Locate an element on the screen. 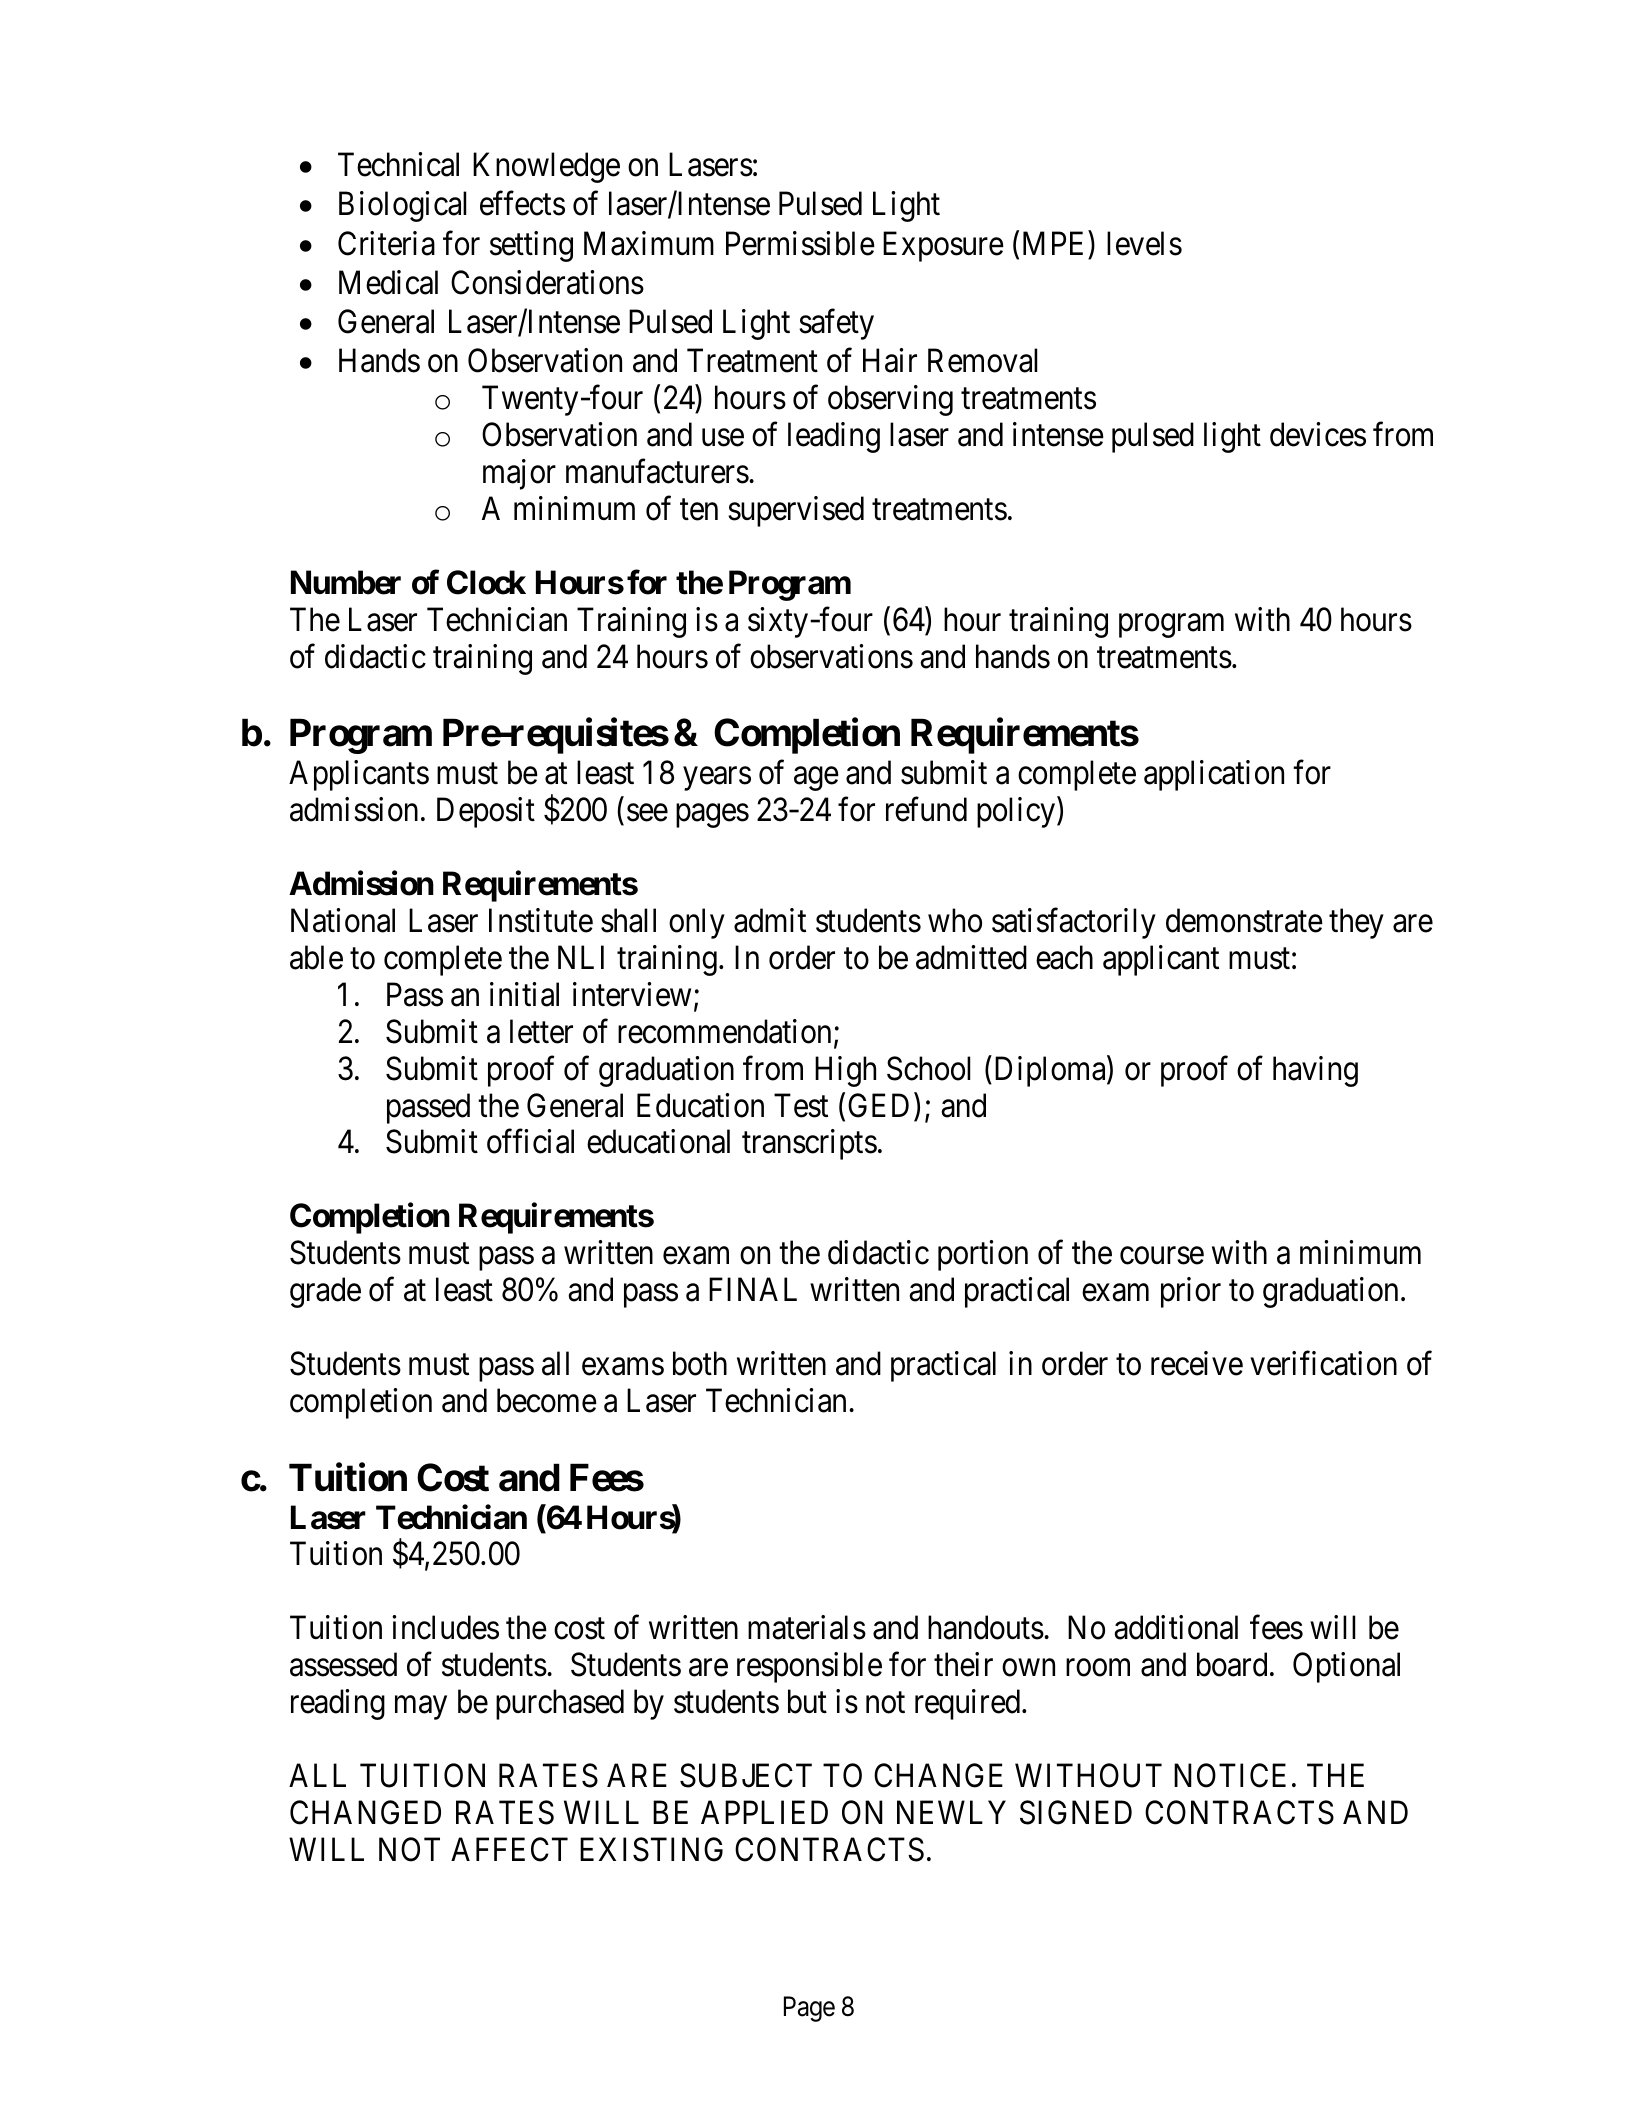  application is located at coordinates (1214, 775).
